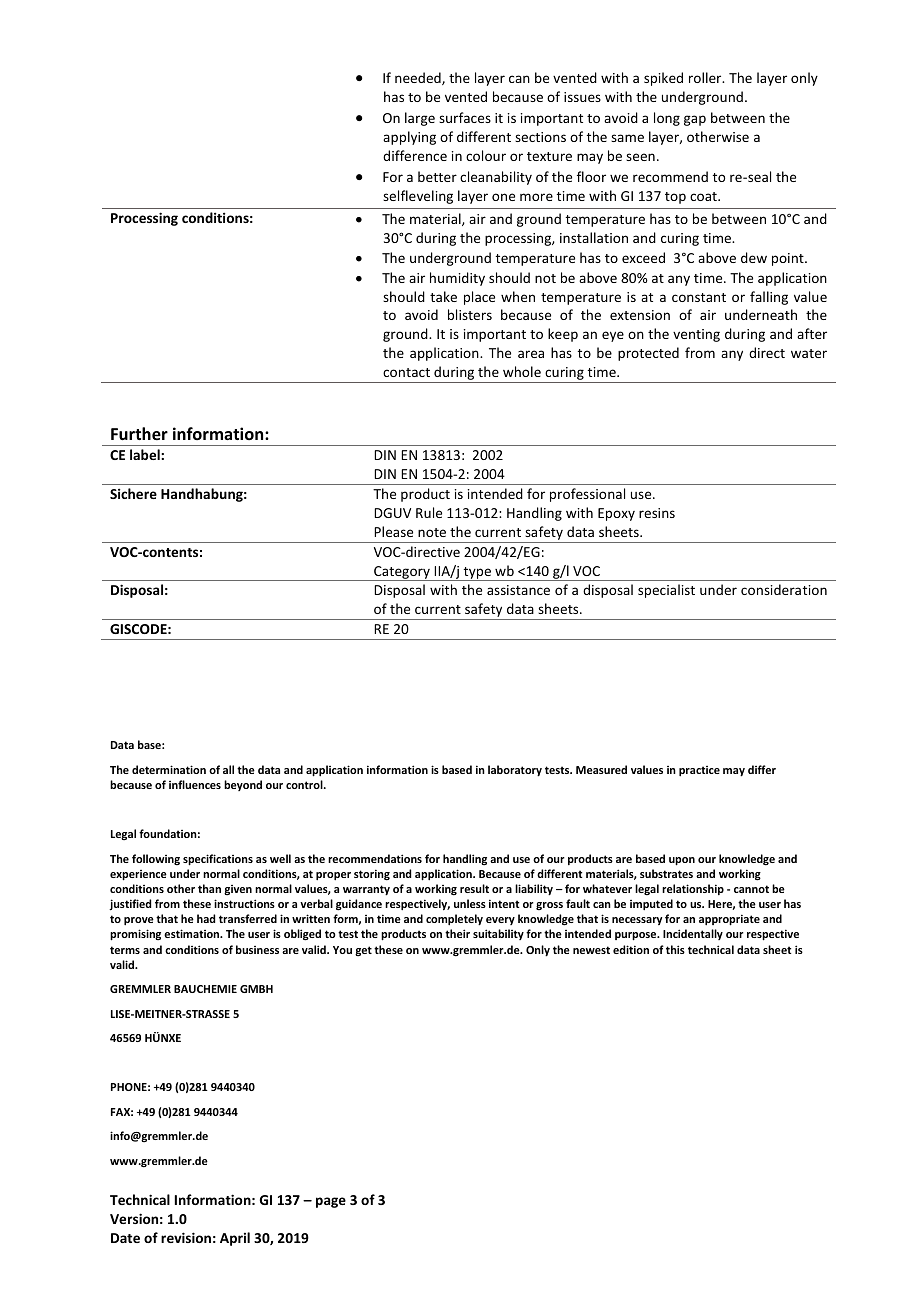  Describe the element at coordinates (218, 860) in the page. I see `specifications` at that location.
